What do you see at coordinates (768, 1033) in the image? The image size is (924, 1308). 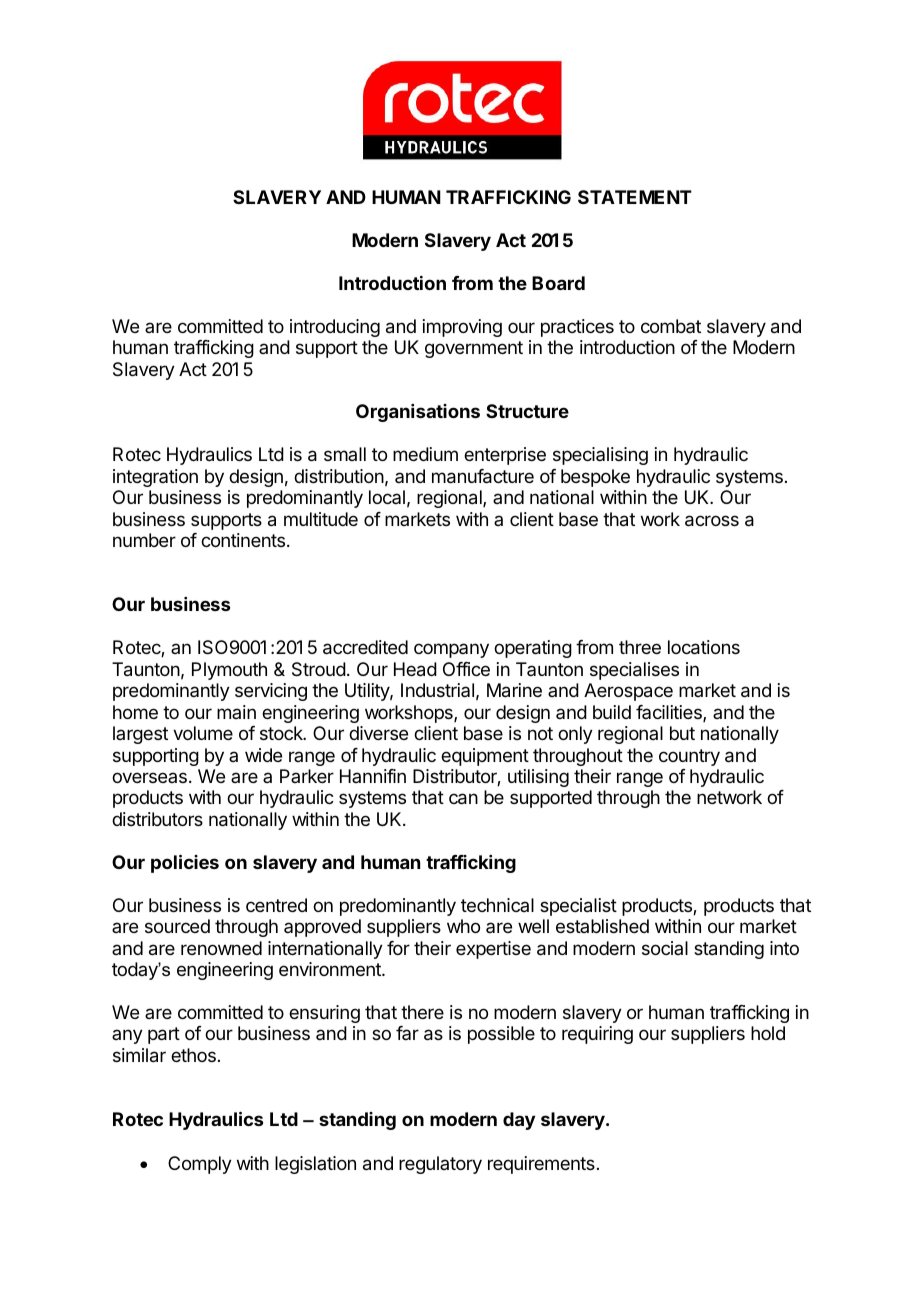 I see `hold` at bounding box center [768, 1033].
